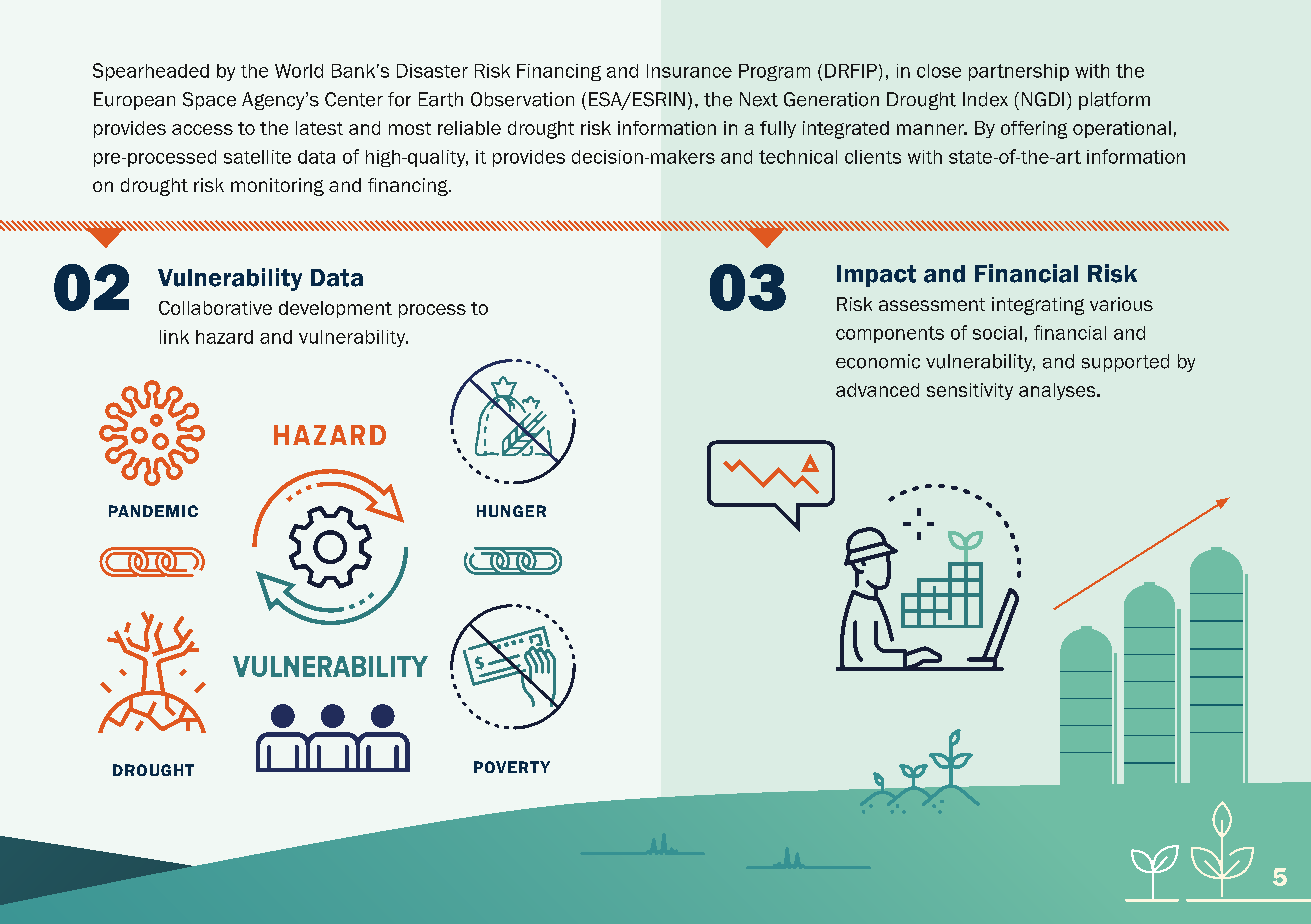 The height and width of the screenshot is (924, 1311). What do you see at coordinates (209, 101) in the screenshot?
I see `Space` at bounding box center [209, 101].
